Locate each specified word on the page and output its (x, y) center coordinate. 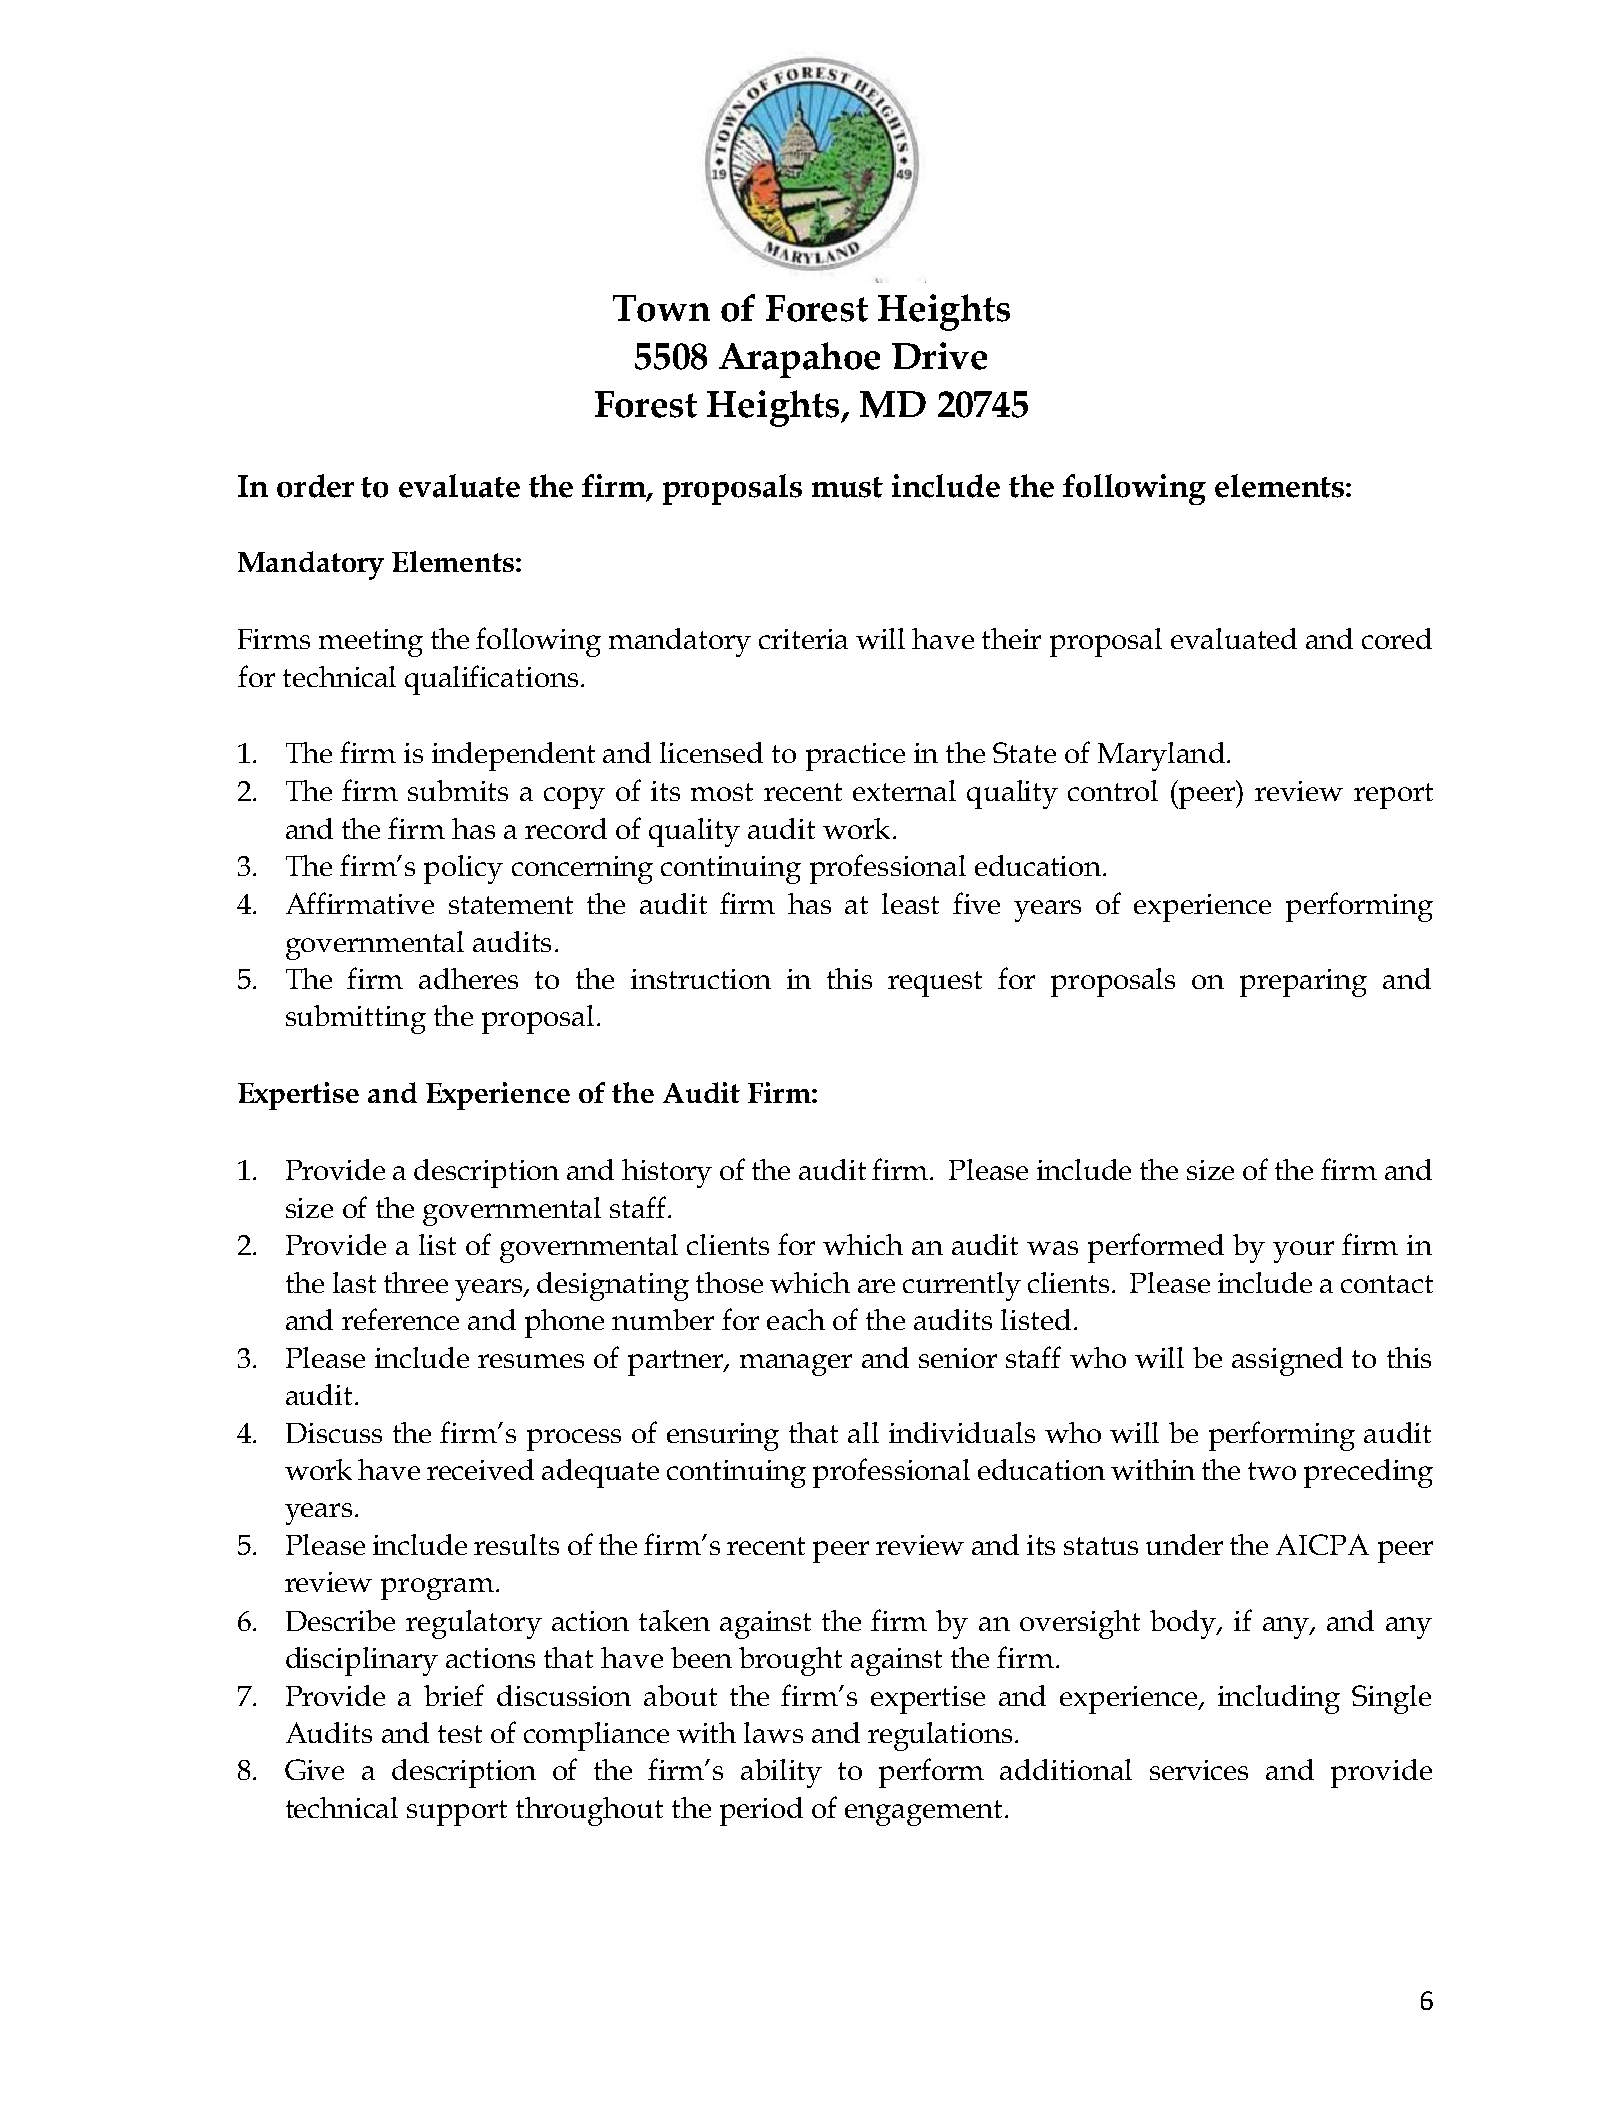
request (935, 984)
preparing (1303, 983)
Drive (939, 356)
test (460, 1734)
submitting (356, 1019)
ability (781, 1773)
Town (661, 308)
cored (1397, 638)
